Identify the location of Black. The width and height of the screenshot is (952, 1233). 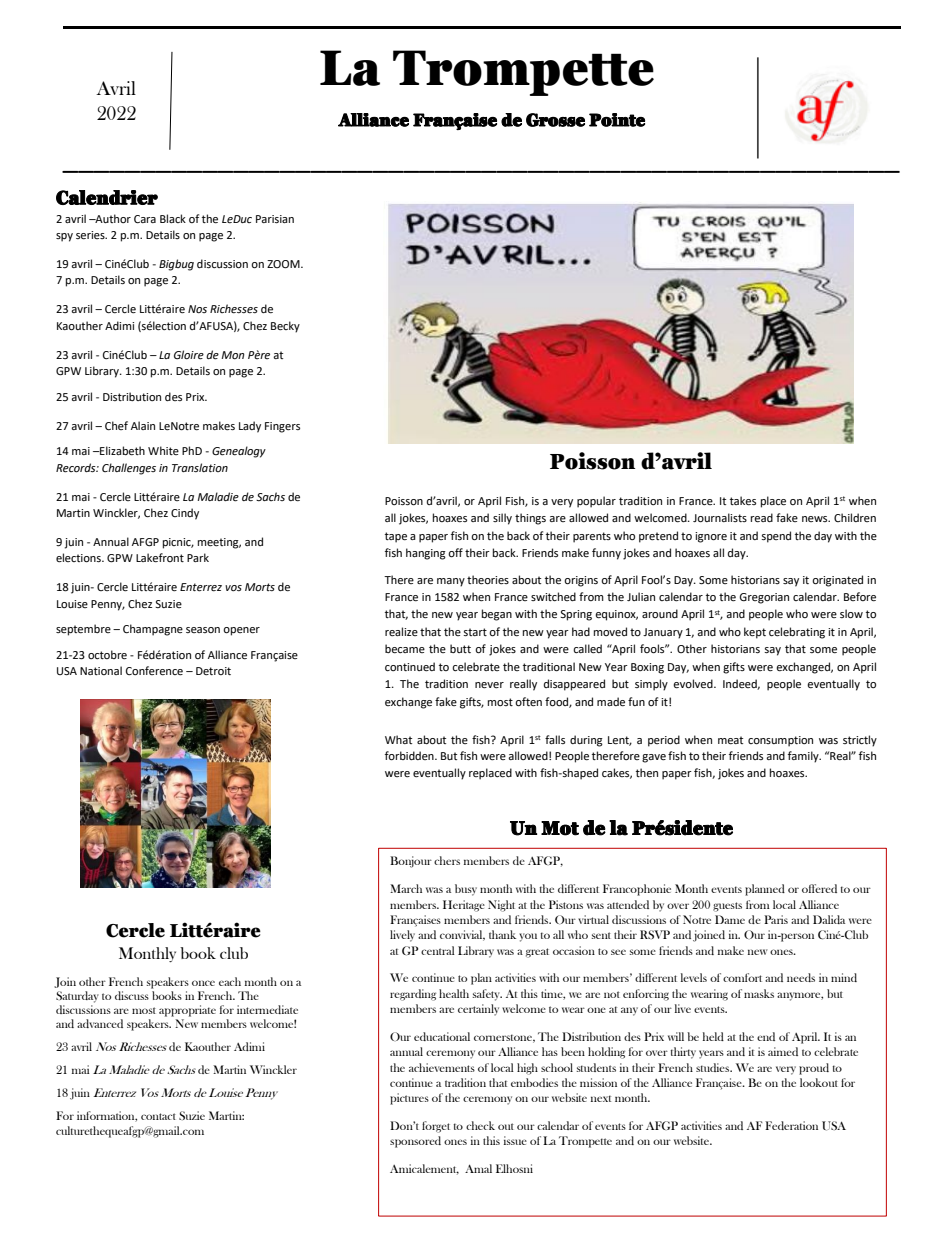
(173, 218).
